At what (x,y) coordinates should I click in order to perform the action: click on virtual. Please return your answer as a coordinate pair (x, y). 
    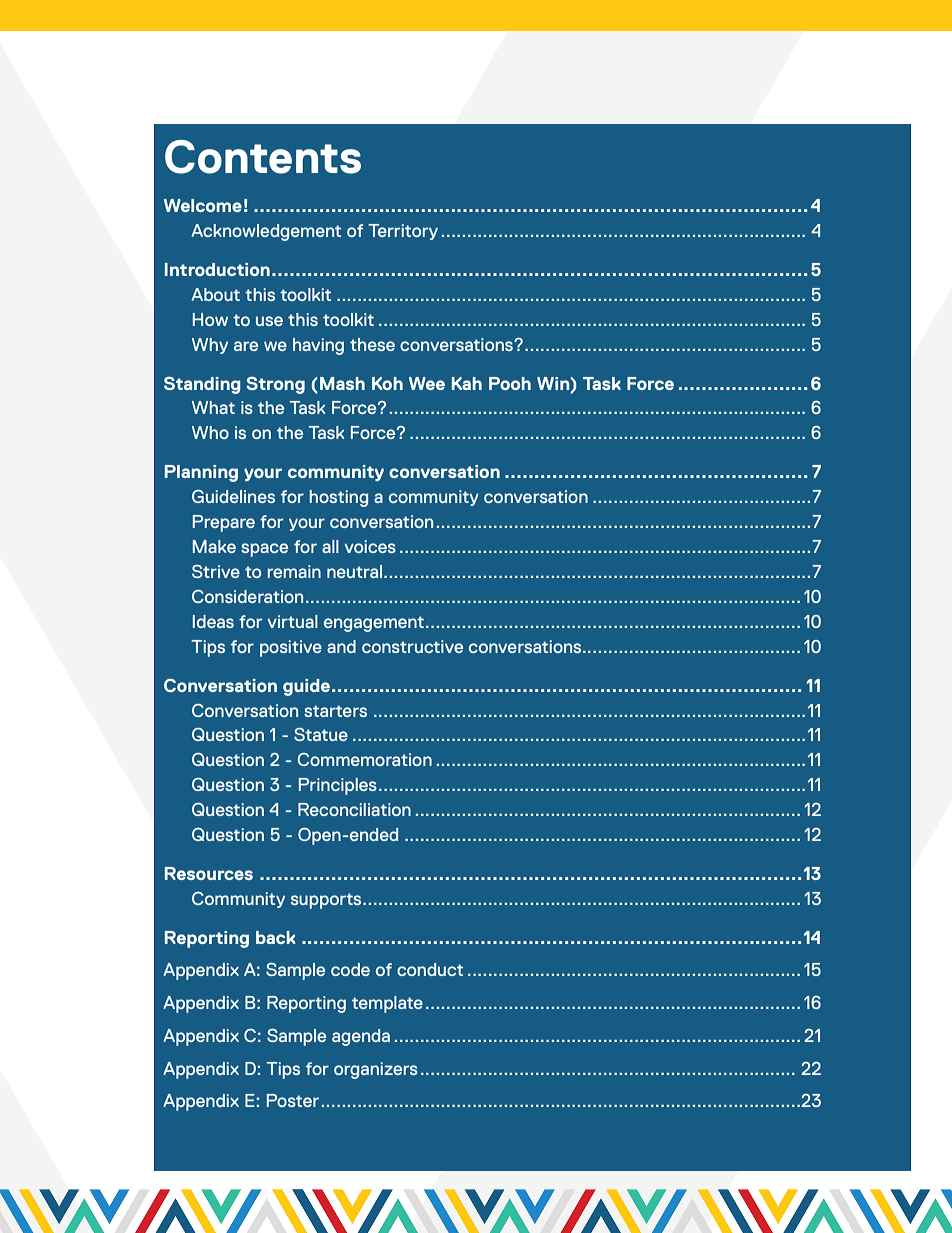
    Looking at the image, I should click on (293, 621).
